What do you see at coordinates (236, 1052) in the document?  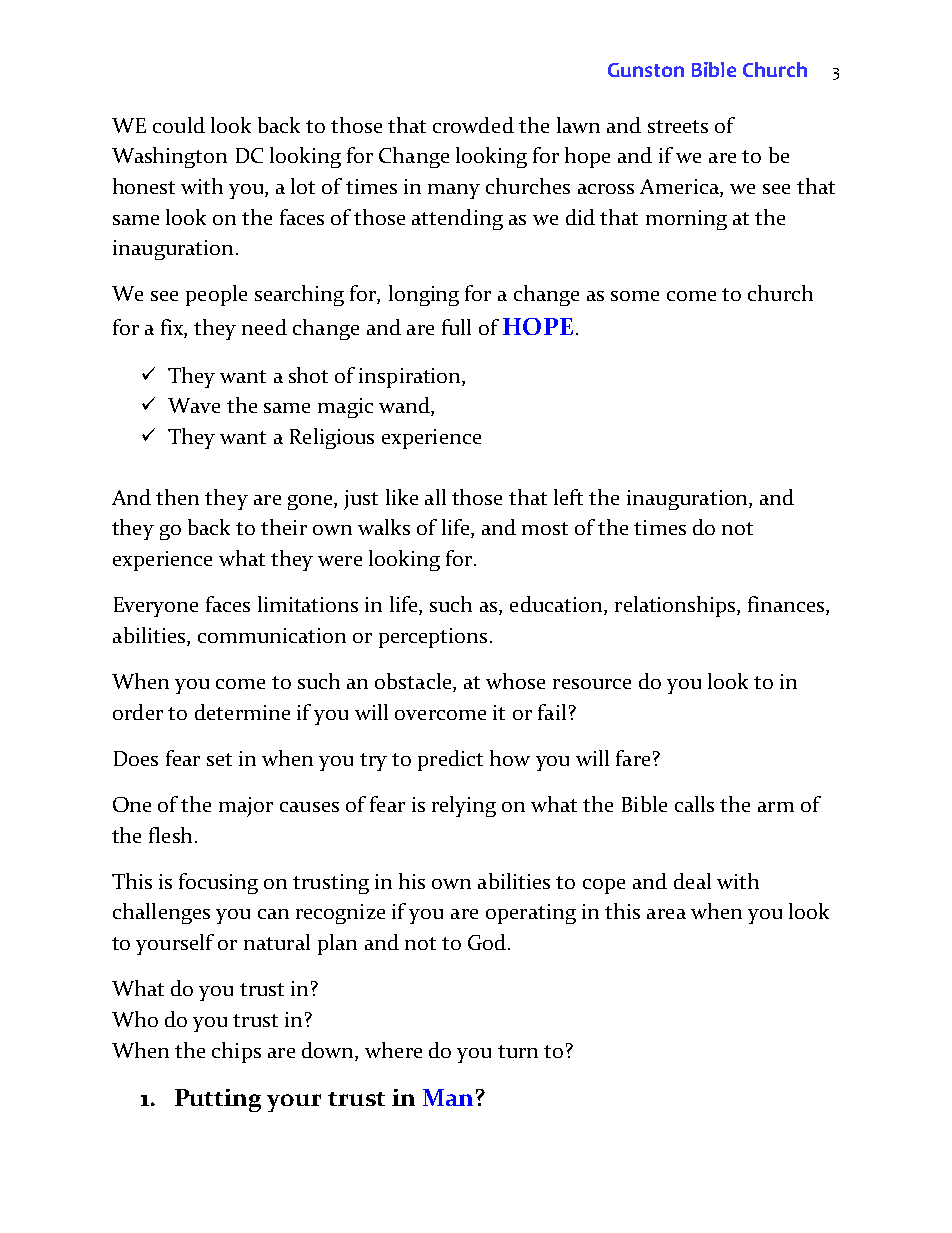 I see `chips` at bounding box center [236, 1052].
